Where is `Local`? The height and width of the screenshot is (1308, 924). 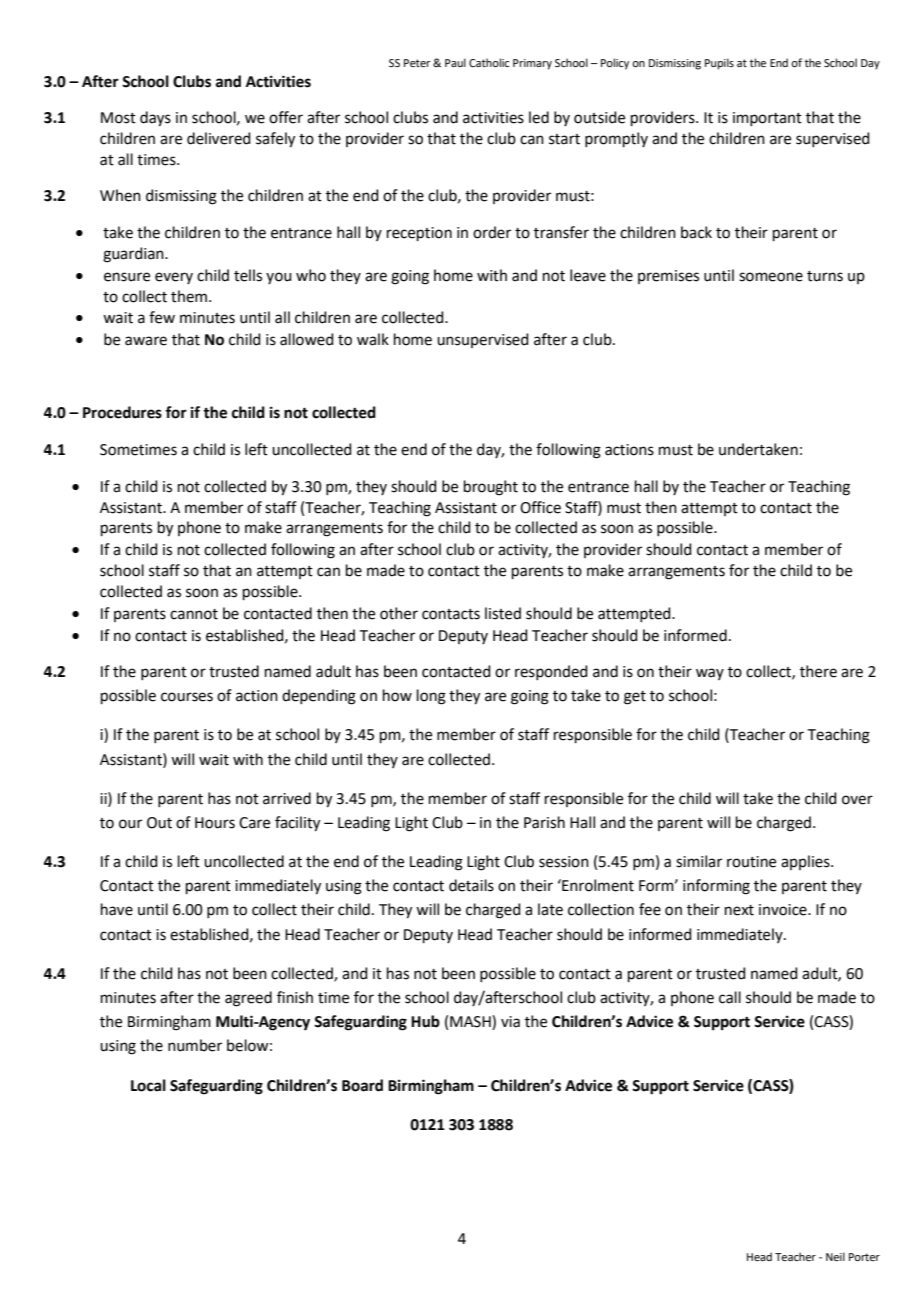
Local is located at coordinates (148, 1085).
